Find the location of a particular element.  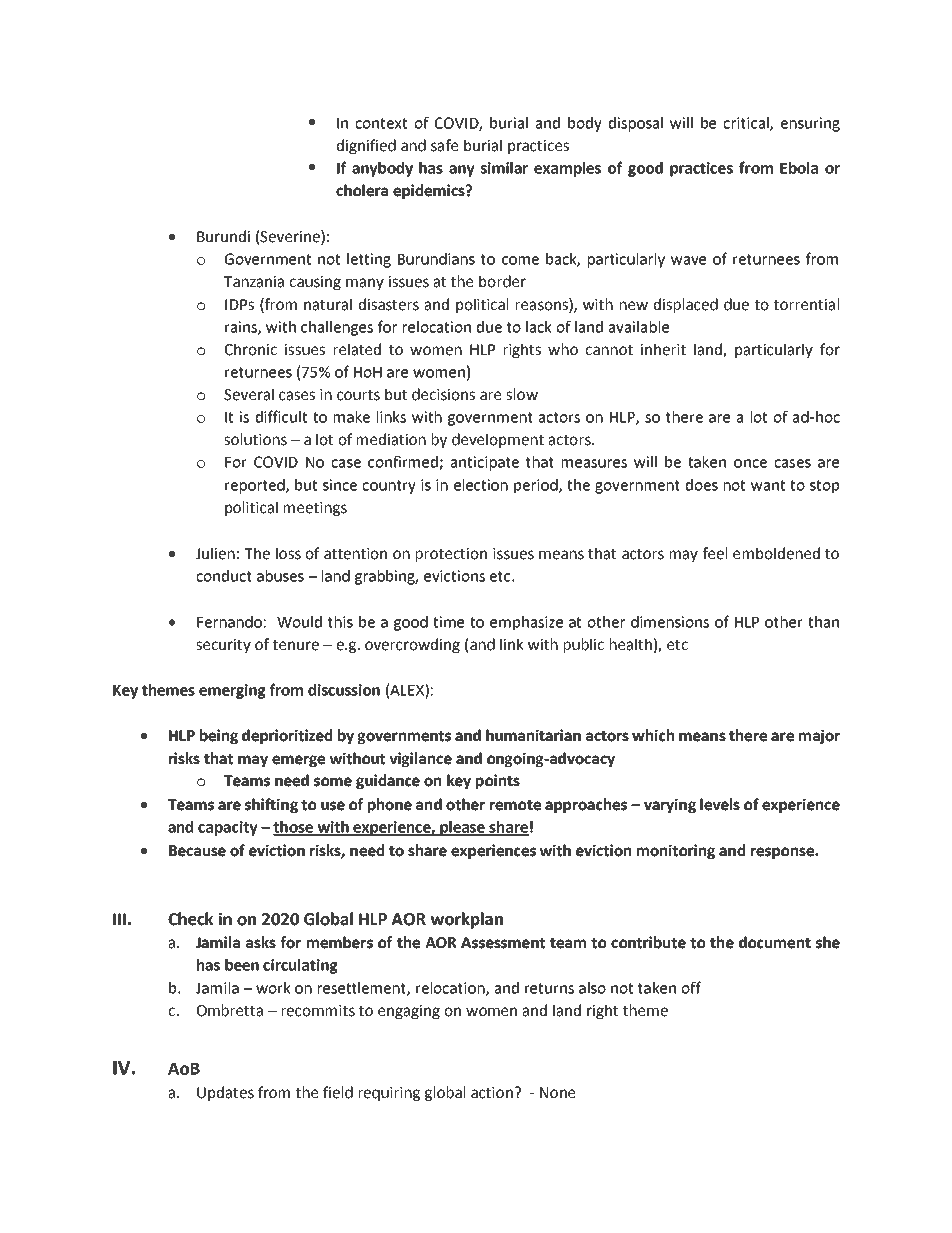

safe is located at coordinates (444, 145).
